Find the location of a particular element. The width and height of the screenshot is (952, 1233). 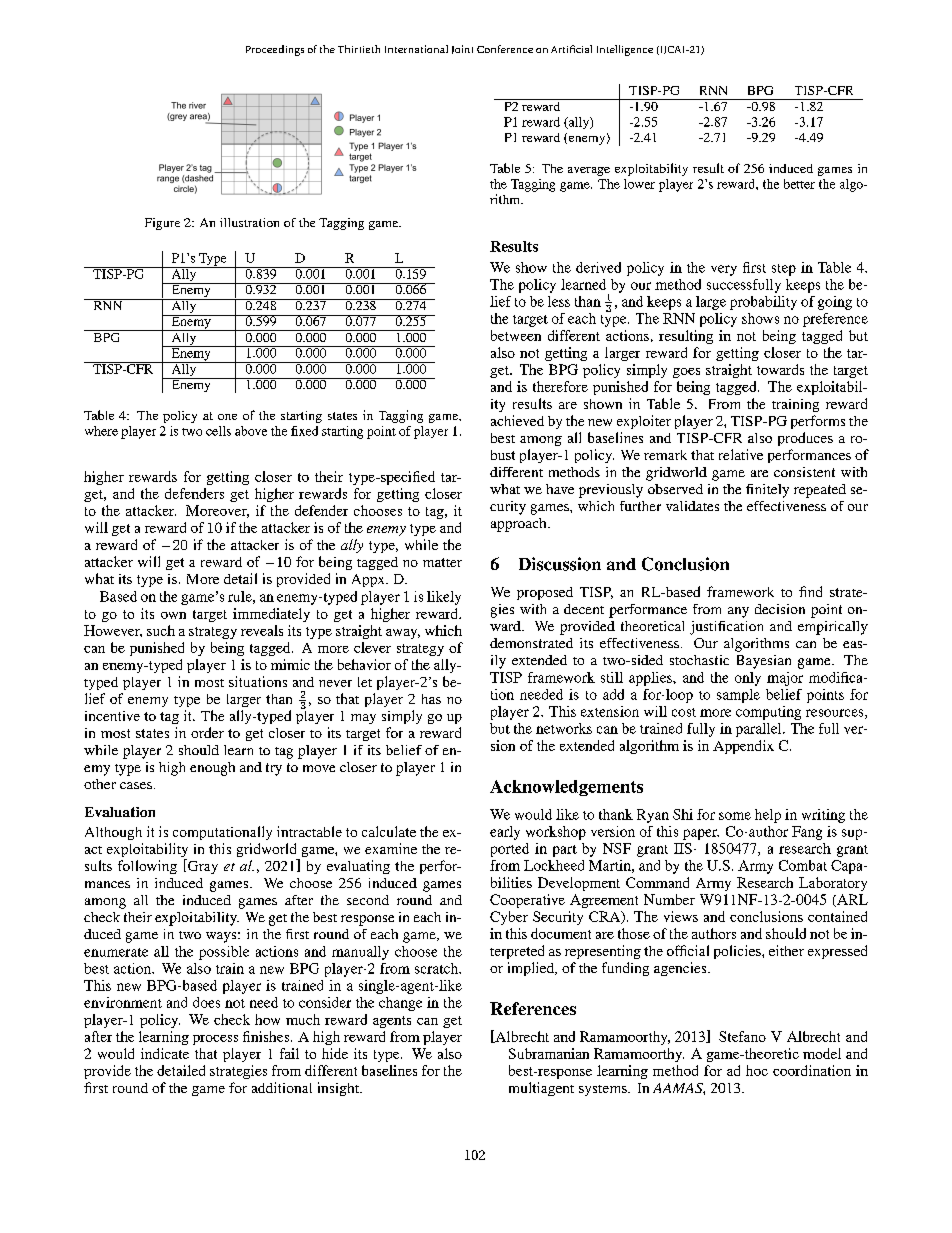

one is located at coordinates (227, 417).
